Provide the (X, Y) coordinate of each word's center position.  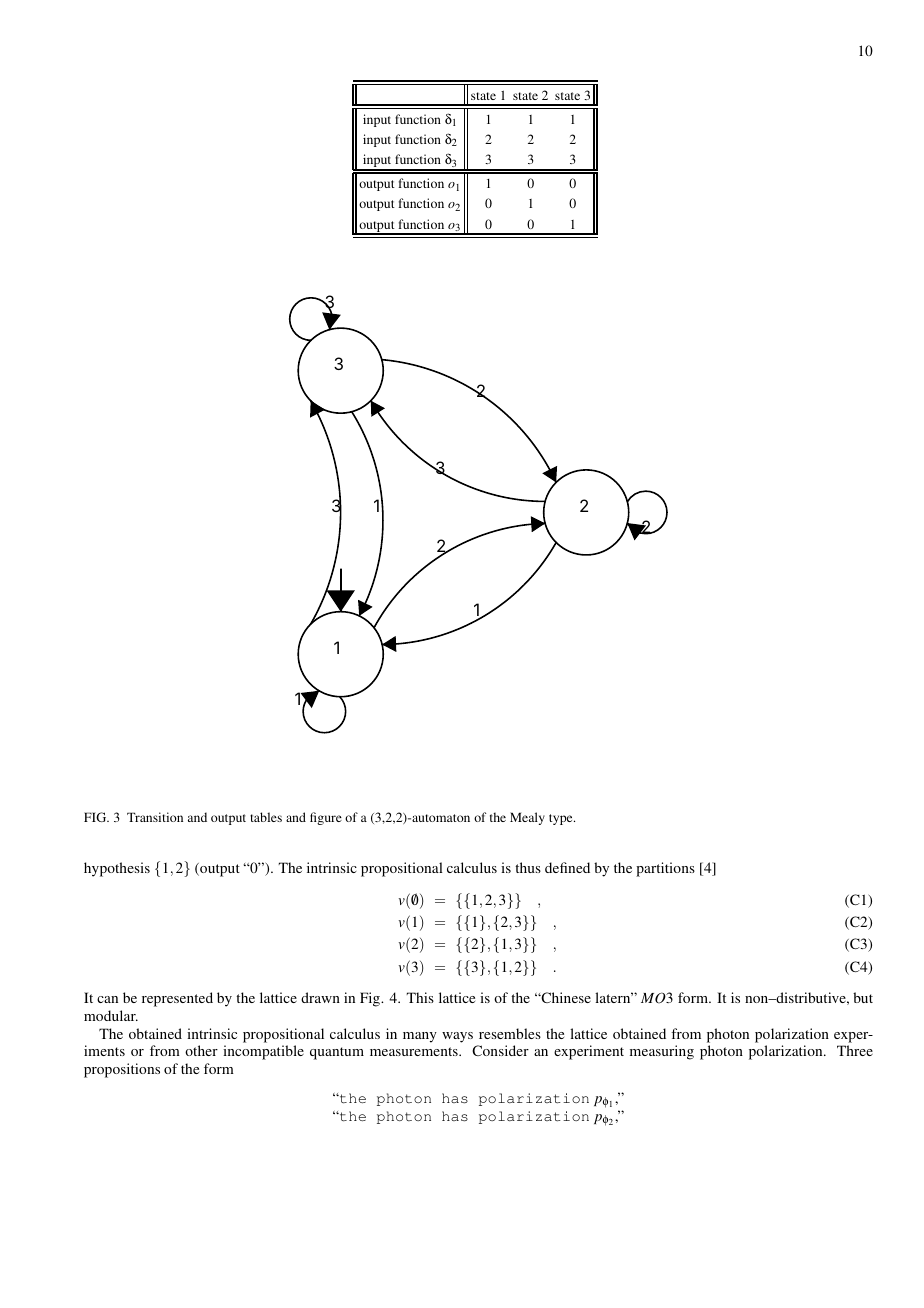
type (562, 819)
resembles (510, 1033)
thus (528, 867)
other (201, 1050)
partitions (665, 869)
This (420, 997)
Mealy (527, 818)
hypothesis (117, 869)
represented (177, 999)
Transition (155, 817)
